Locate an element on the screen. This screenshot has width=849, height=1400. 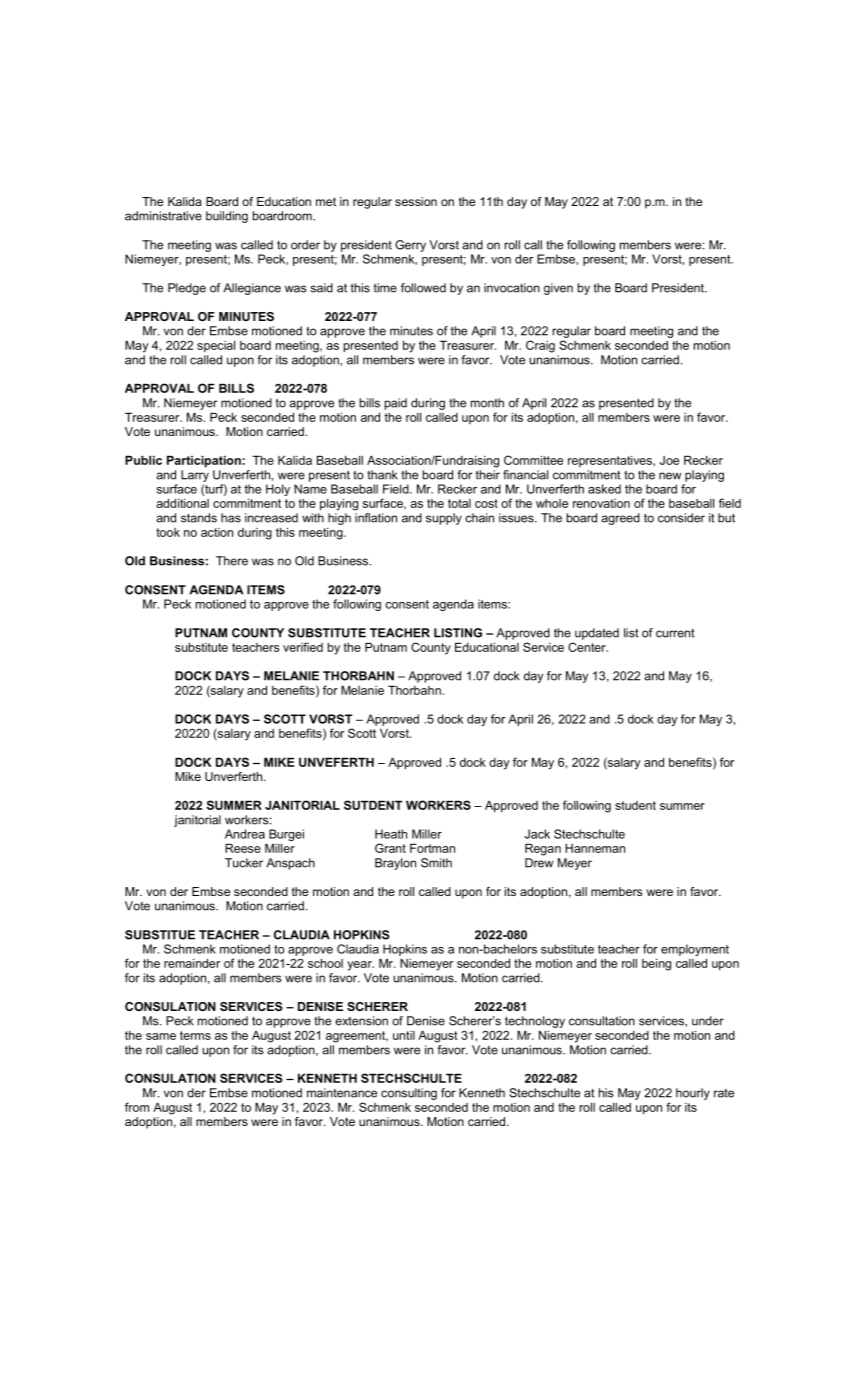
verified is located at coordinates (303, 647).
